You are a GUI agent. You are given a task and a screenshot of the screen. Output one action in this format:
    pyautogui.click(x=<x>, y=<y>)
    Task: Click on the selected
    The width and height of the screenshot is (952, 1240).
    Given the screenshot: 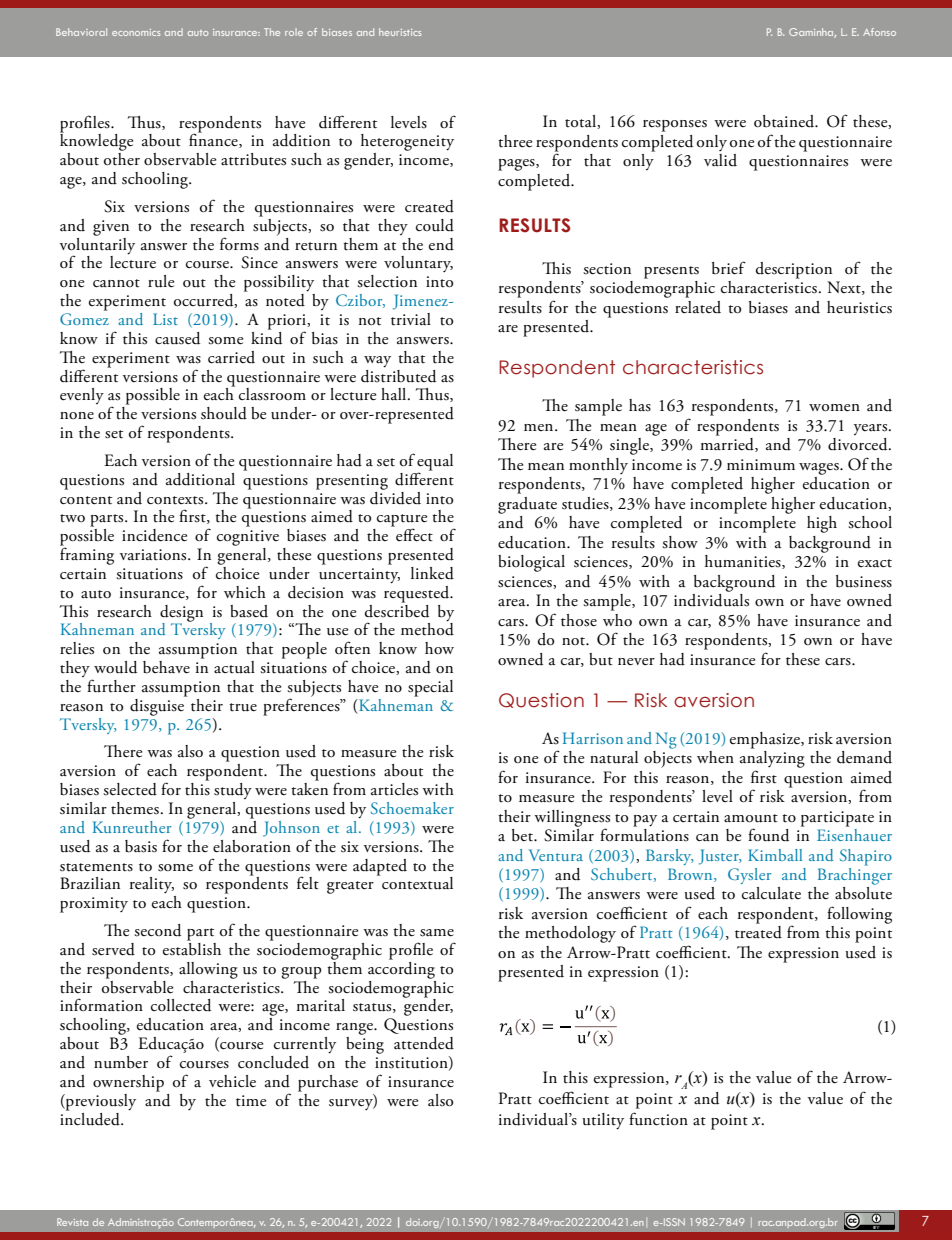 What is the action you would take?
    pyautogui.click(x=130, y=789)
